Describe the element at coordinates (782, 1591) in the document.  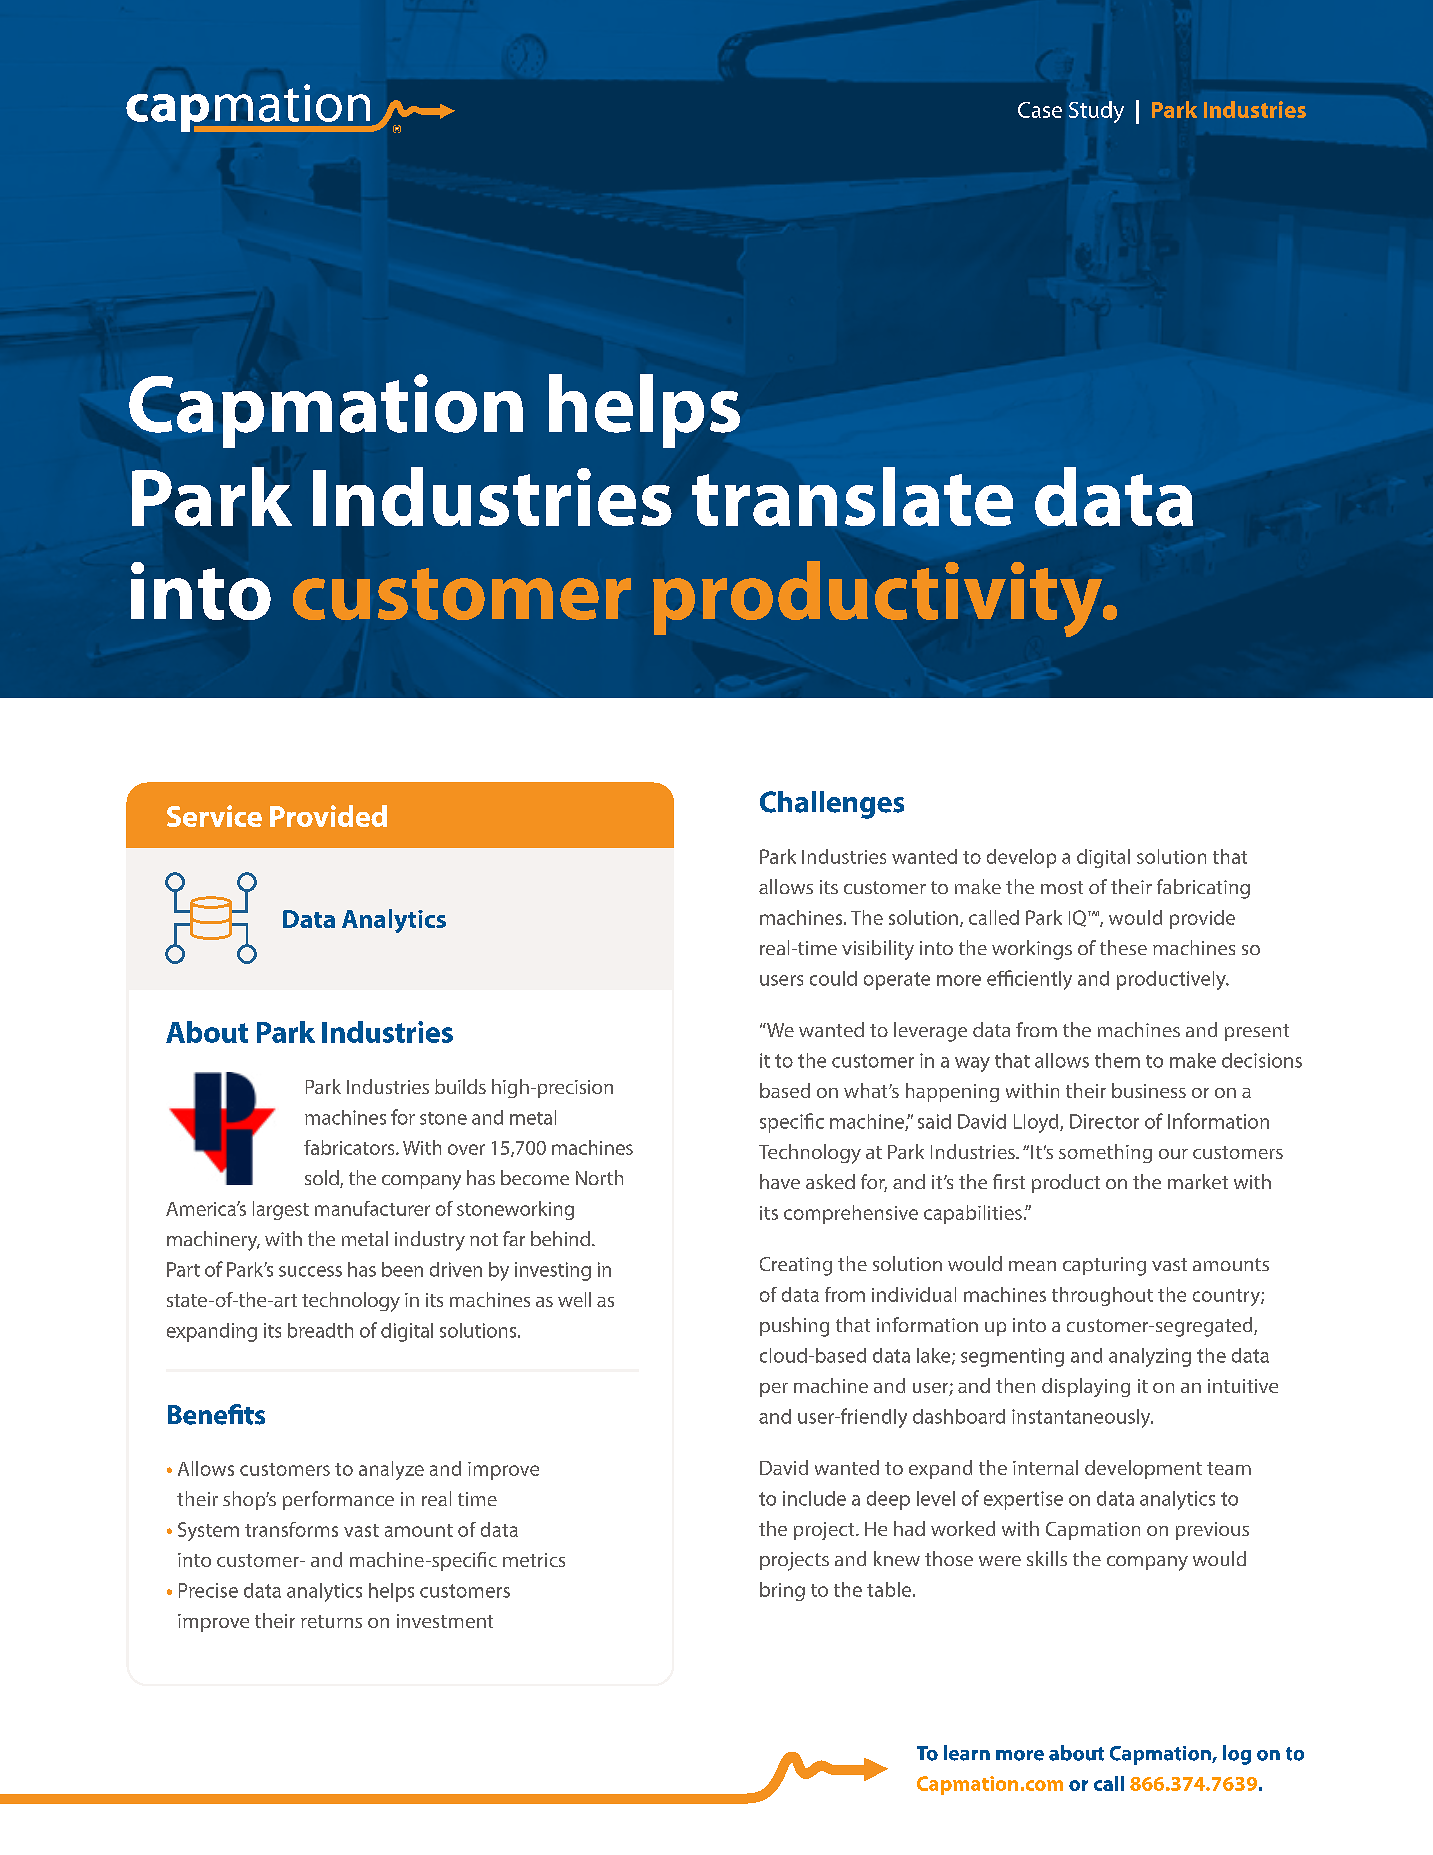
I see `bring` at that location.
